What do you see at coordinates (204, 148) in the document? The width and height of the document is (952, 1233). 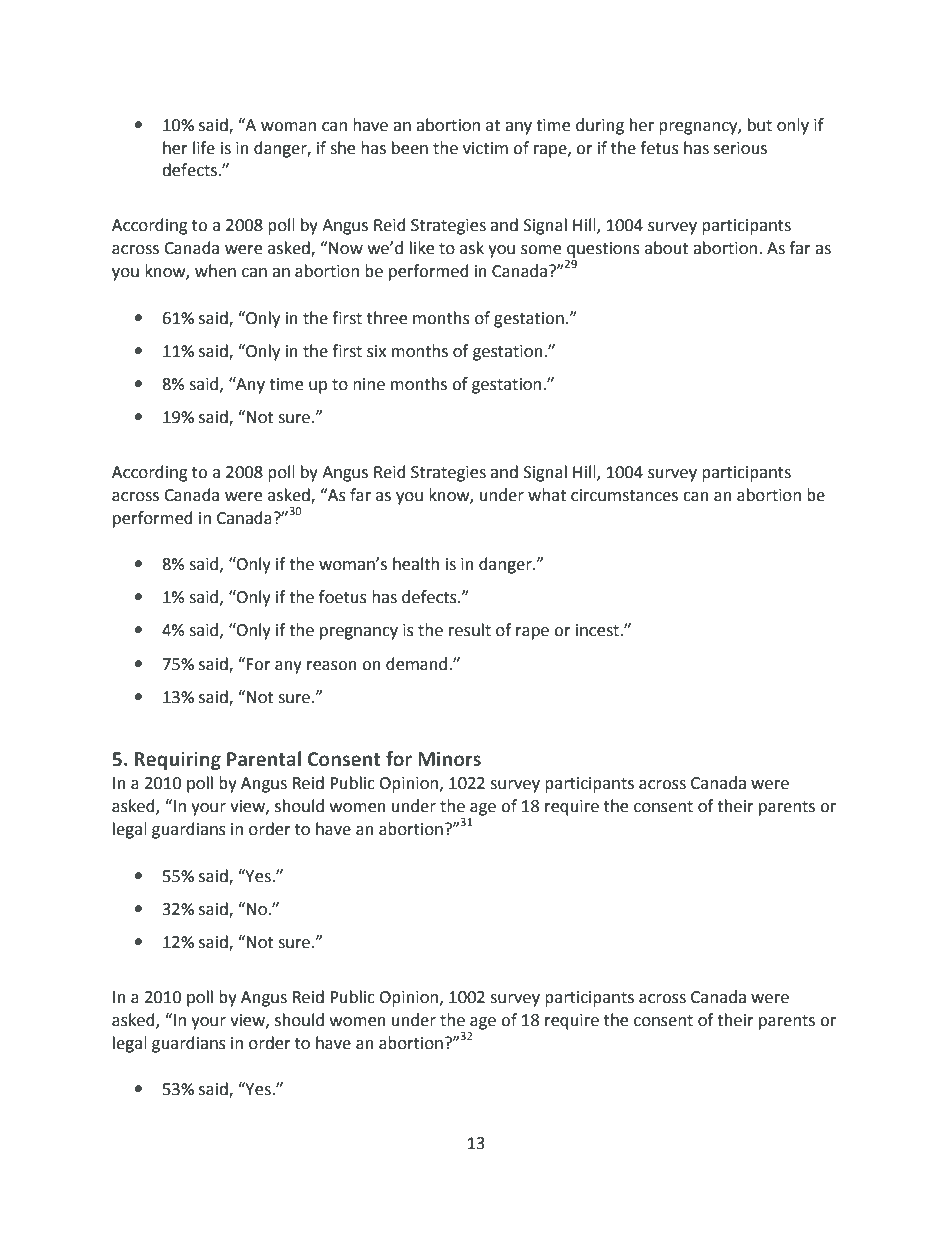 I see `life` at bounding box center [204, 148].
